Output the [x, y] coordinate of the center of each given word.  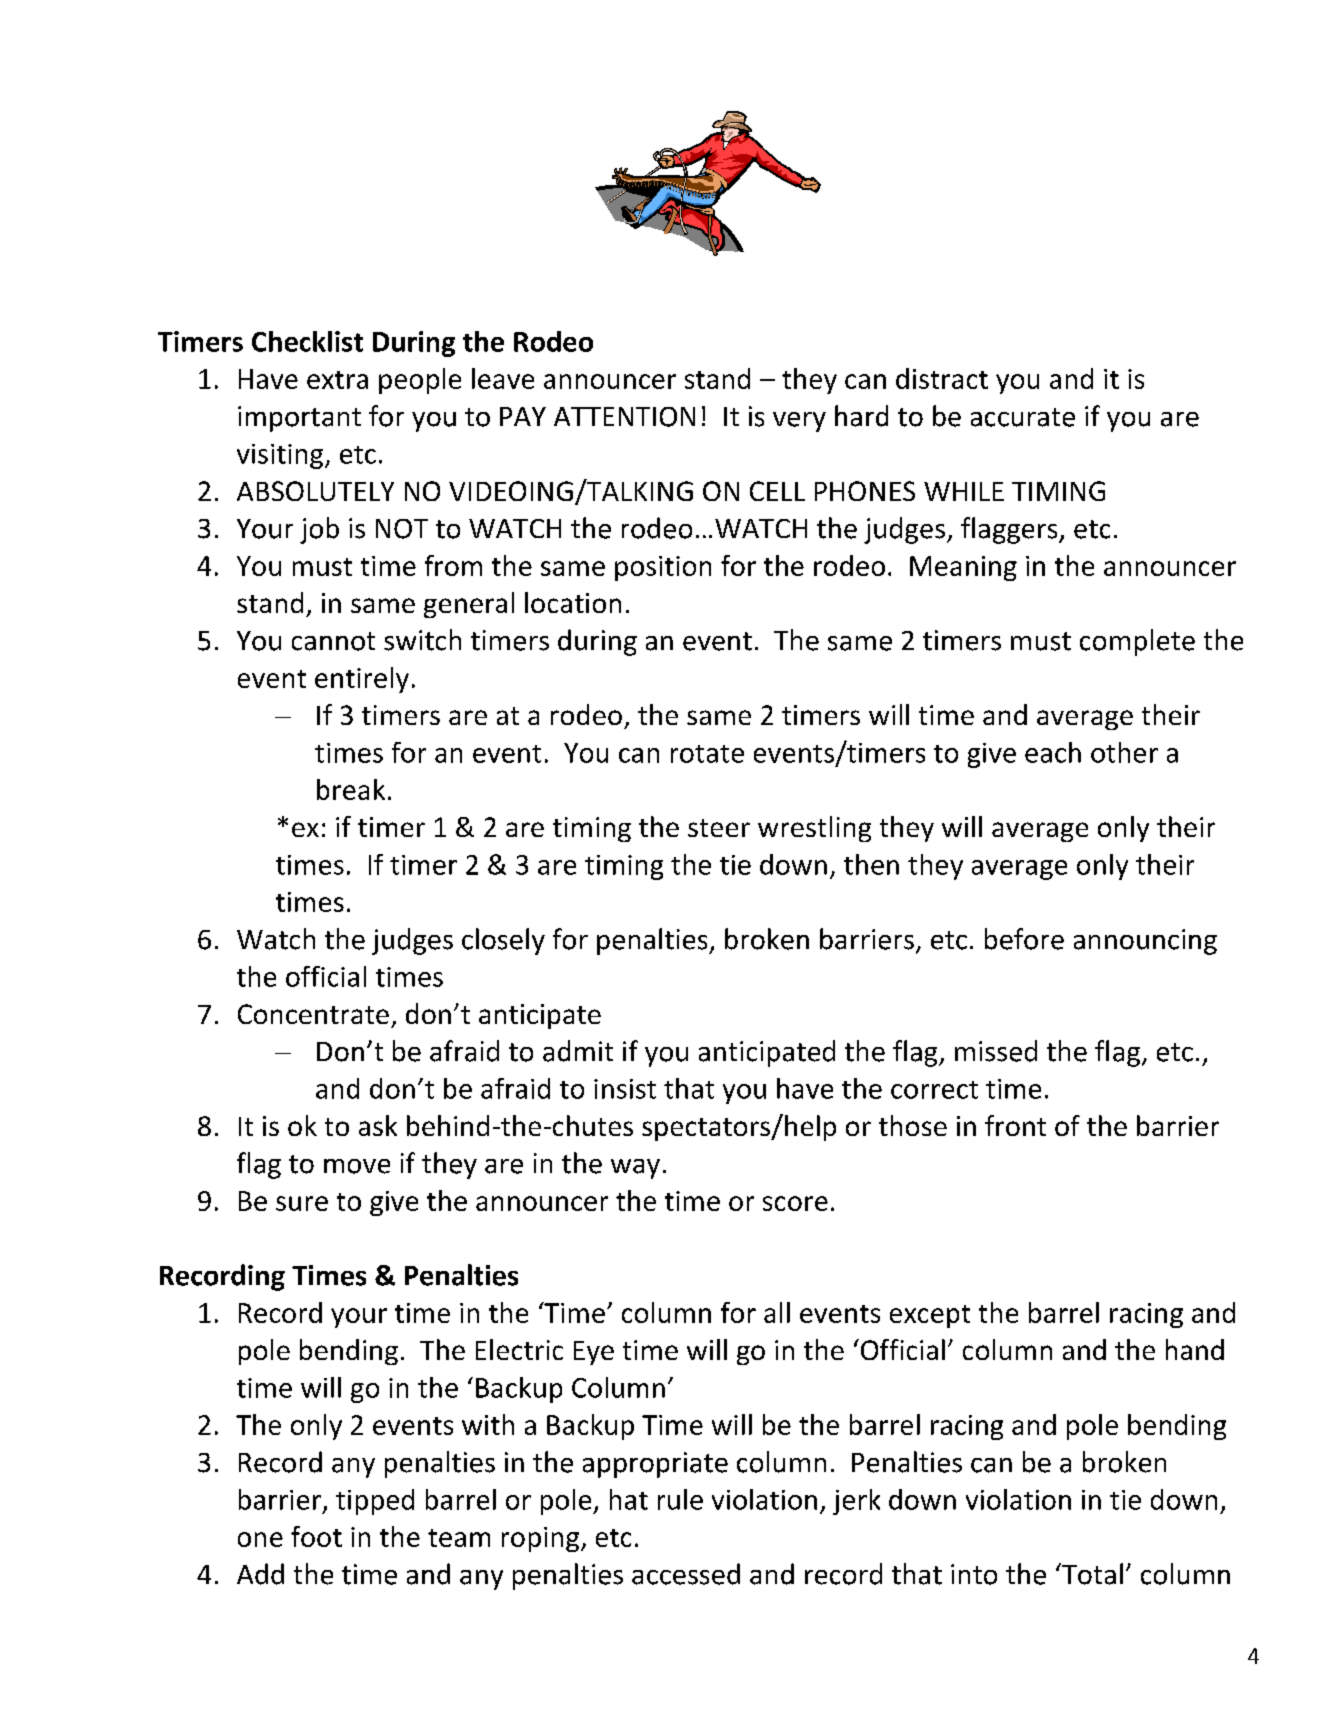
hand [1195, 1349]
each [1053, 752]
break [351, 789]
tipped [375, 1502]
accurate [1023, 417]
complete [1137, 642]
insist [625, 1089]
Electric [519, 1349]
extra [337, 380]
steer [719, 828]
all [777, 1312]
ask [378, 1125]
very [799, 422]
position [663, 568]
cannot [333, 641]
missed [996, 1051]
